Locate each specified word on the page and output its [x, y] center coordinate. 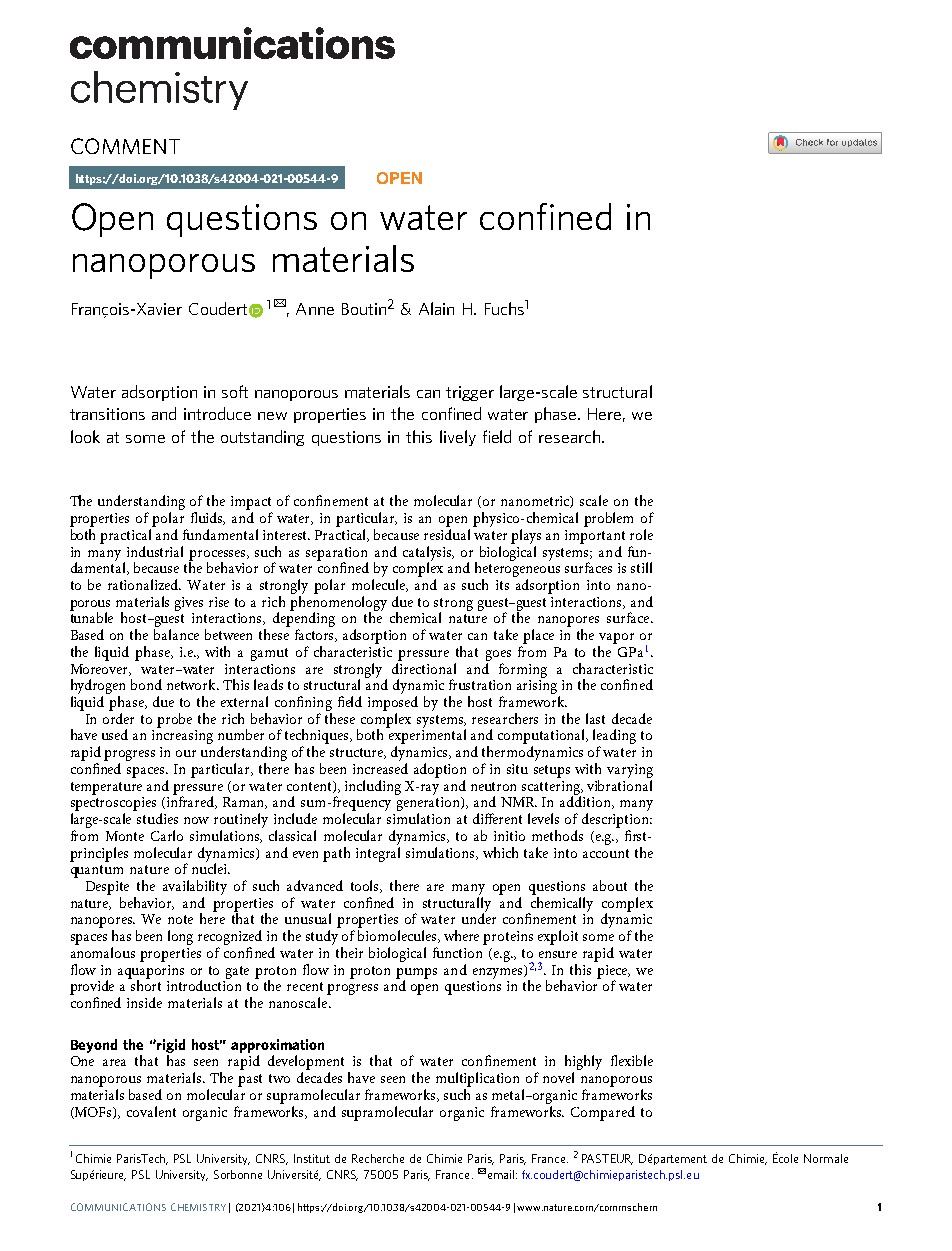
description [617, 820]
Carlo [167, 835]
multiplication [477, 1079]
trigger [470, 393]
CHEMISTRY [198, 1207]
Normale [826, 1158]
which [500, 852]
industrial [155, 551]
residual [449, 533]
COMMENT [125, 146]
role [641, 534]
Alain [436, 308]
